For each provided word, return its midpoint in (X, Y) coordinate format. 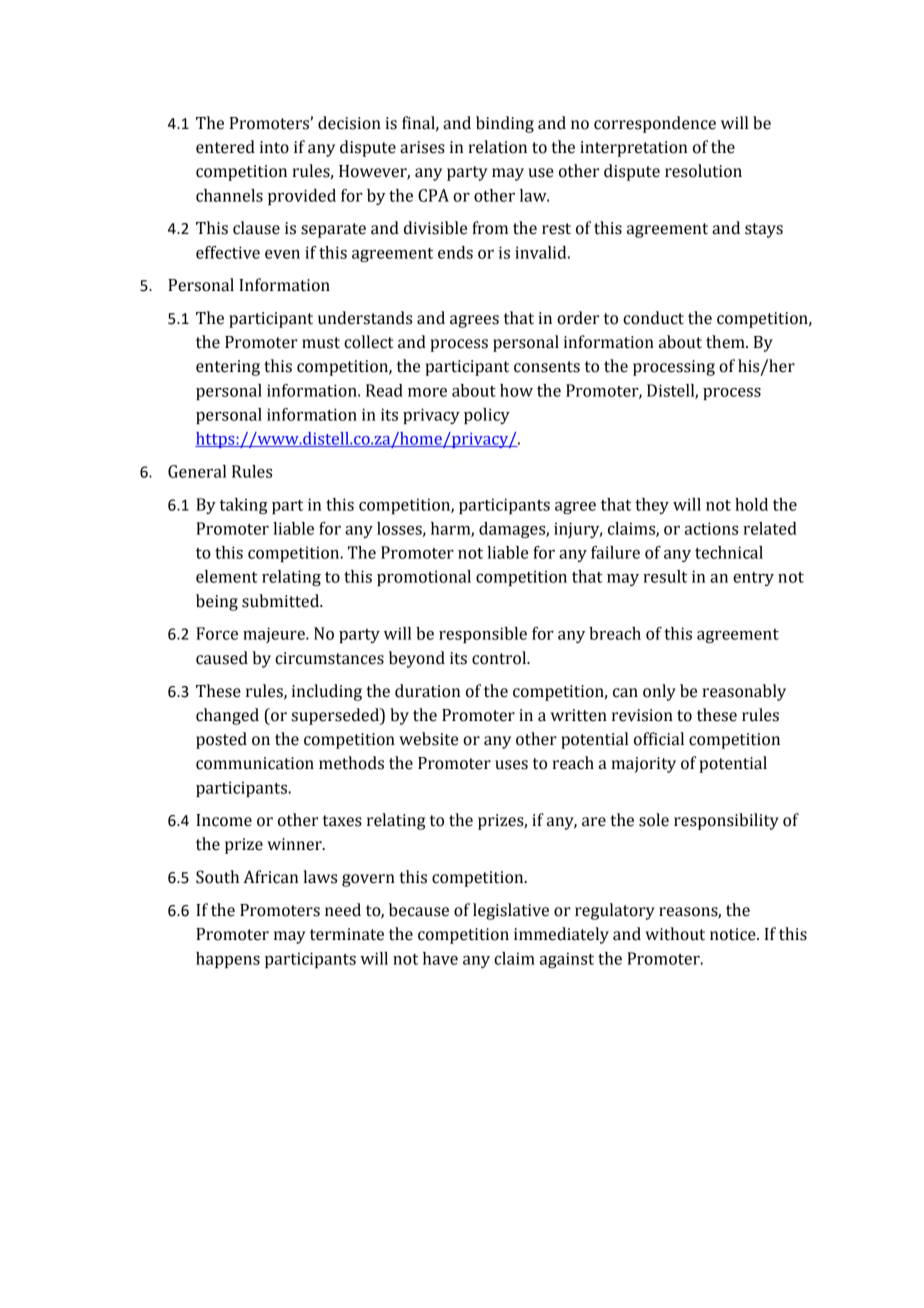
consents (547, 367)
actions (711, 528)
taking (244, 506)
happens (228, 960)
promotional (424, 578)
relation (498, 147)
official (659, 739)
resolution (703, 171)
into (274, 147)
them (726, 342)
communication (255, 763)
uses (511, 765)
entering (228, 368)
